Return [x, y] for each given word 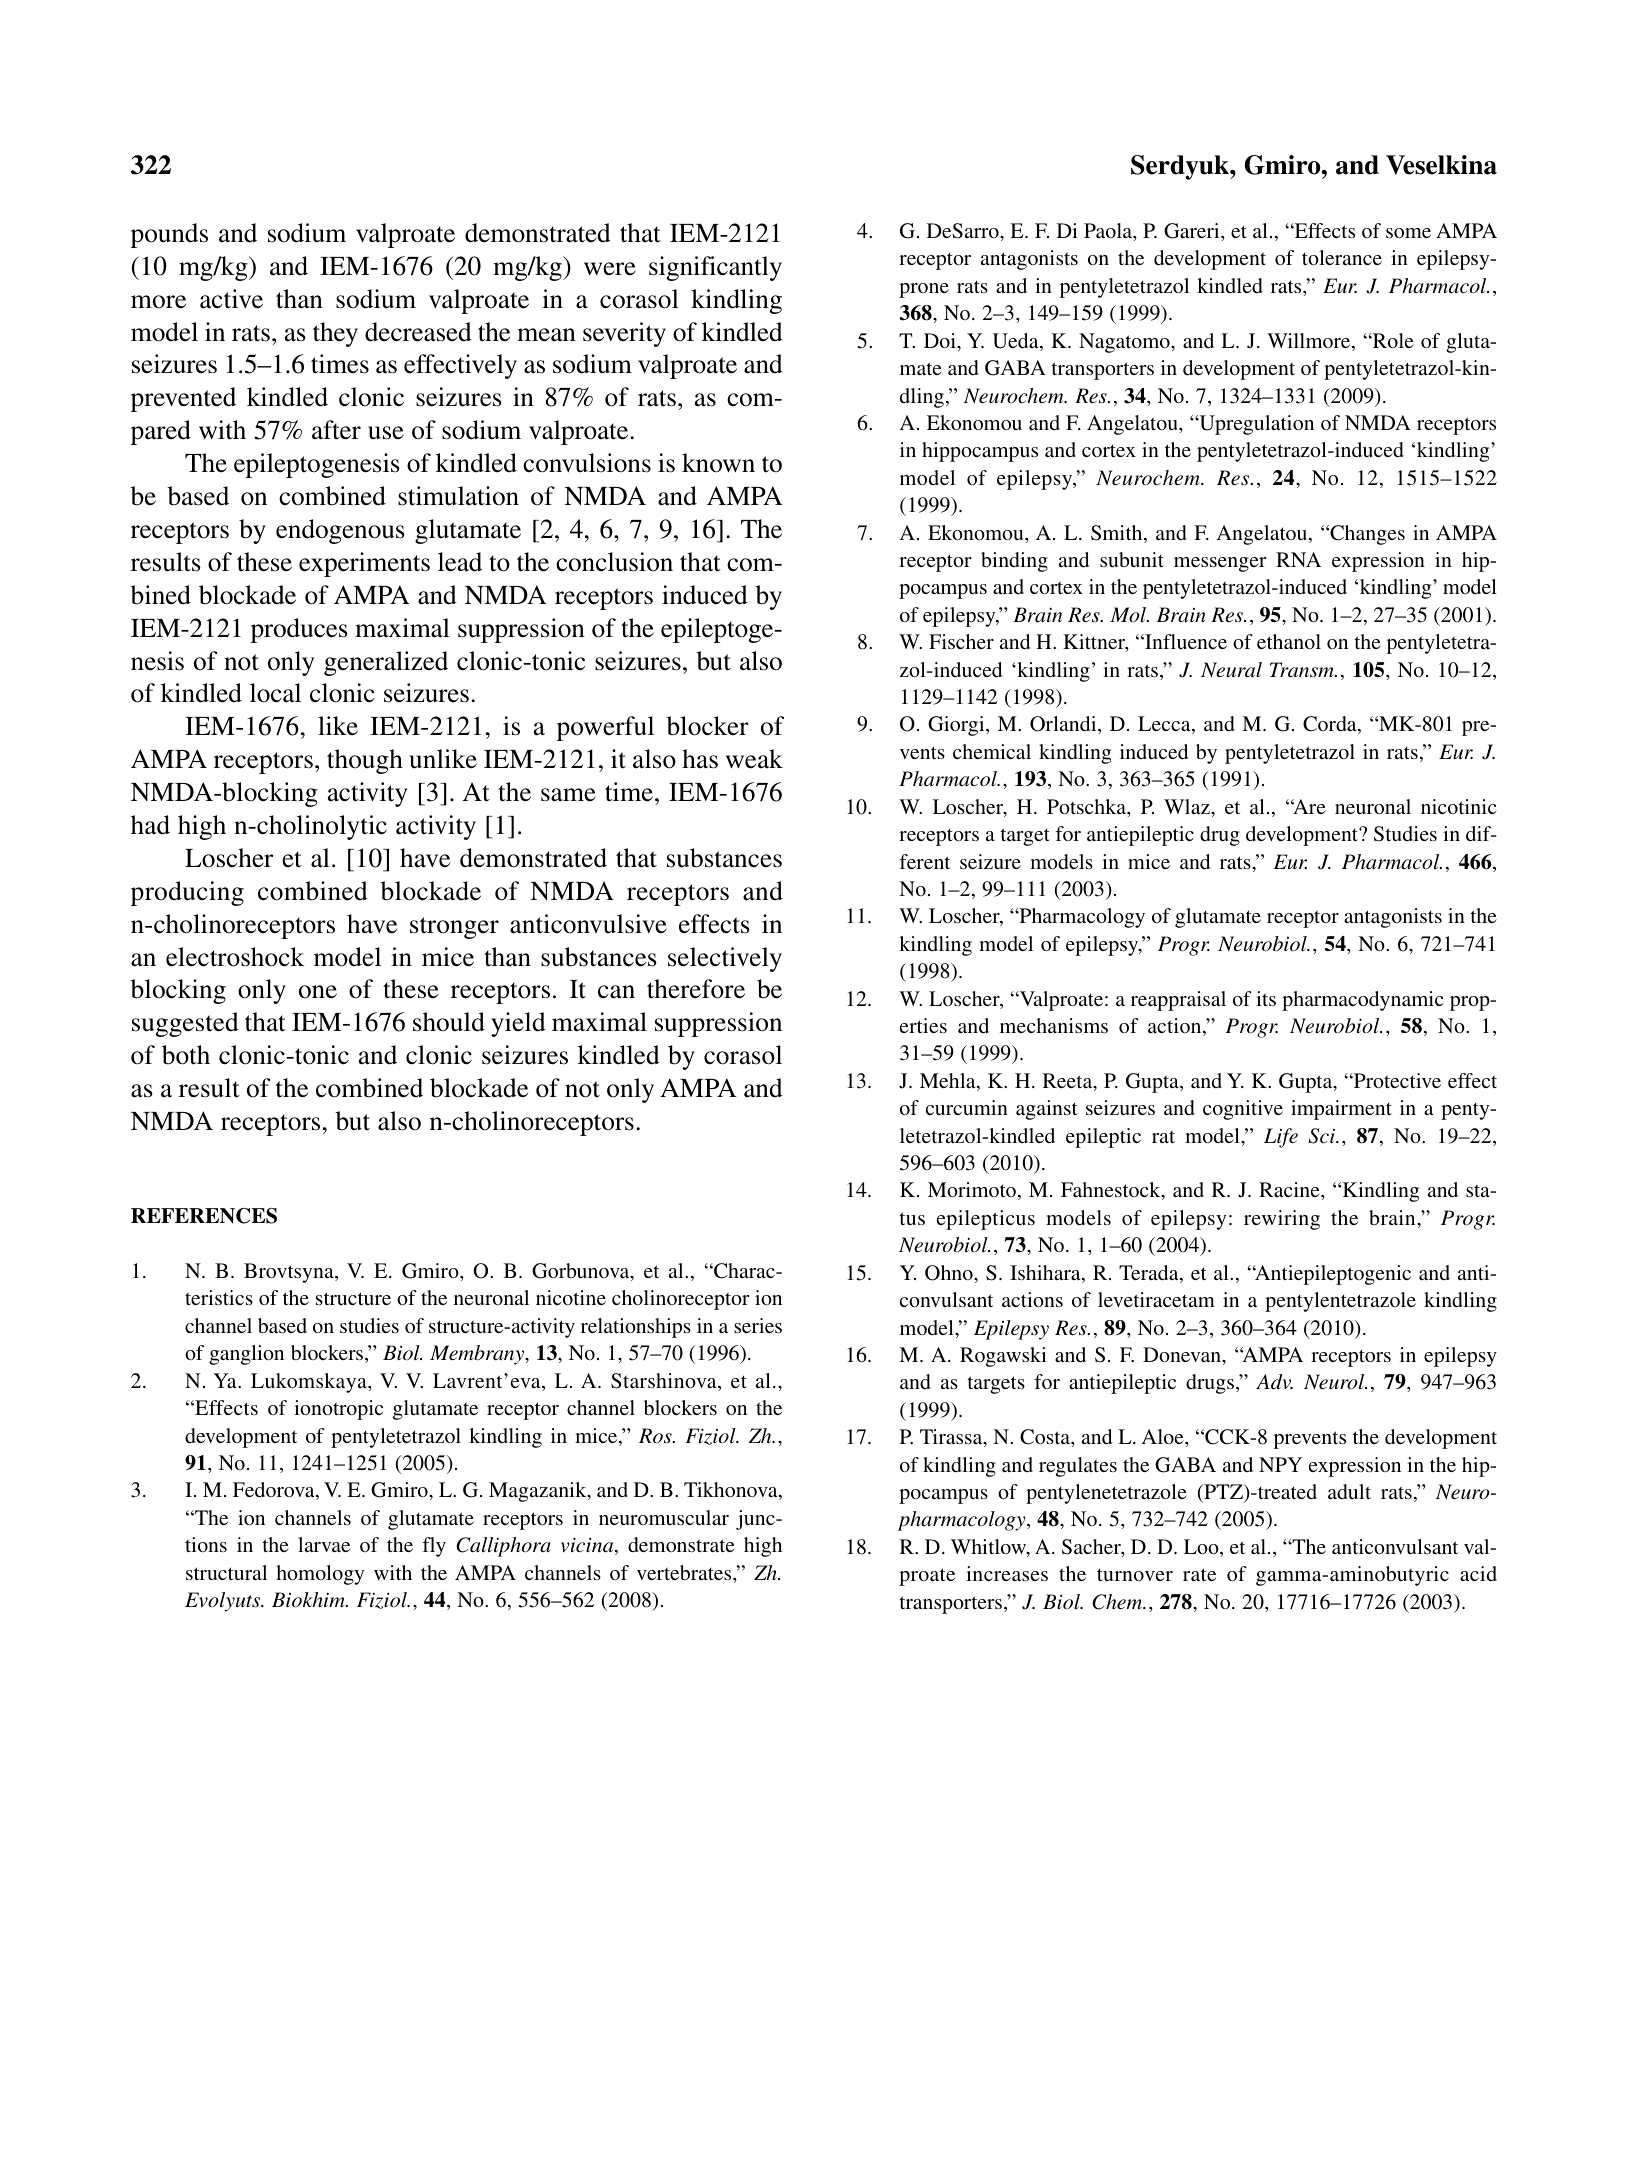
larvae [324, 1544]
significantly [715, 268]
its [1266, 998]
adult [1349, 1491]
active [231, 299]
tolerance [1342, 257]
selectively [725, 959]
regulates [1078, 1467]
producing [187, 893]
